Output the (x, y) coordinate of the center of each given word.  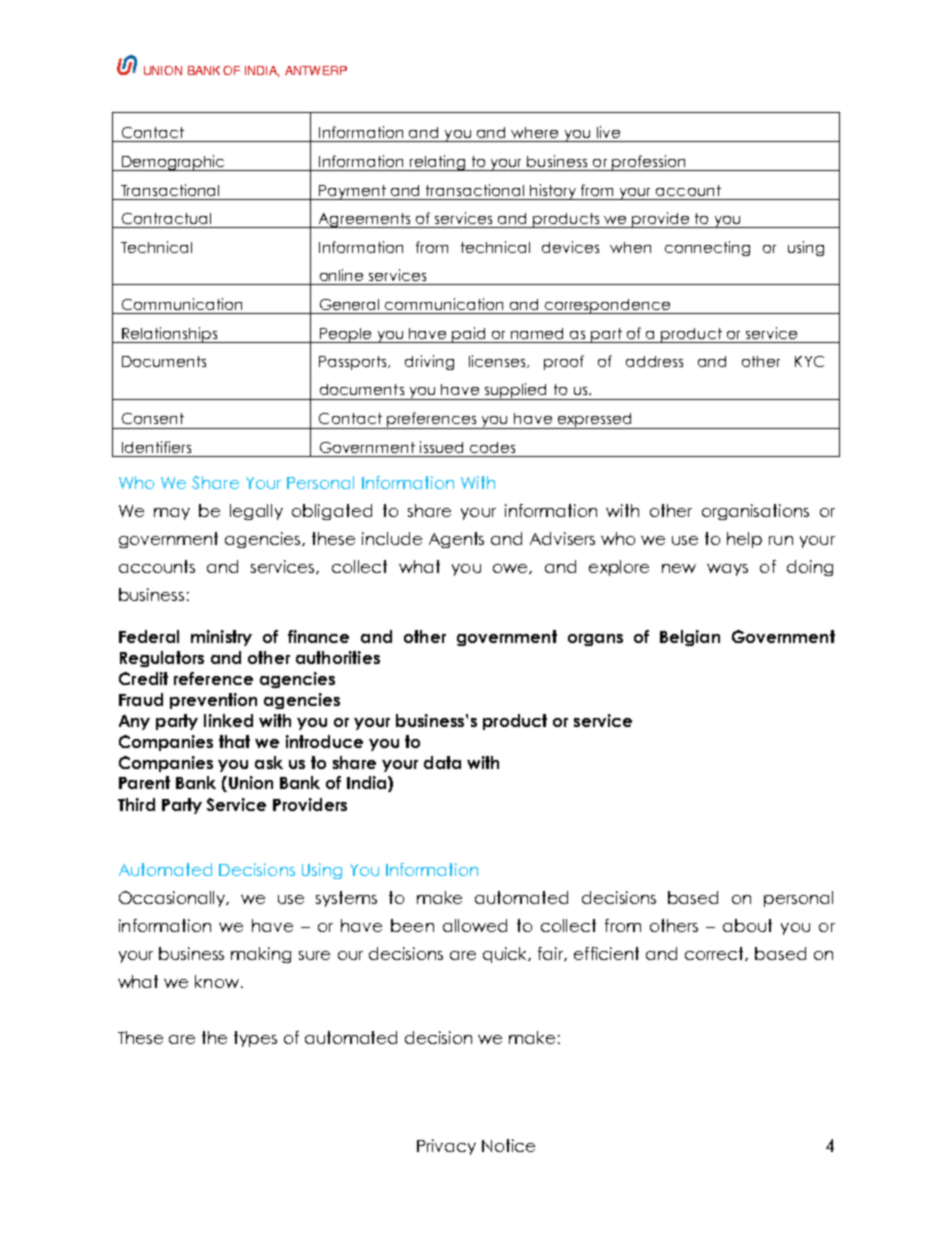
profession (649, 163)
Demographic (174, 163)
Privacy (446, 1147)
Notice (508, 1145)
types (255, 1039)
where (534, 132)
